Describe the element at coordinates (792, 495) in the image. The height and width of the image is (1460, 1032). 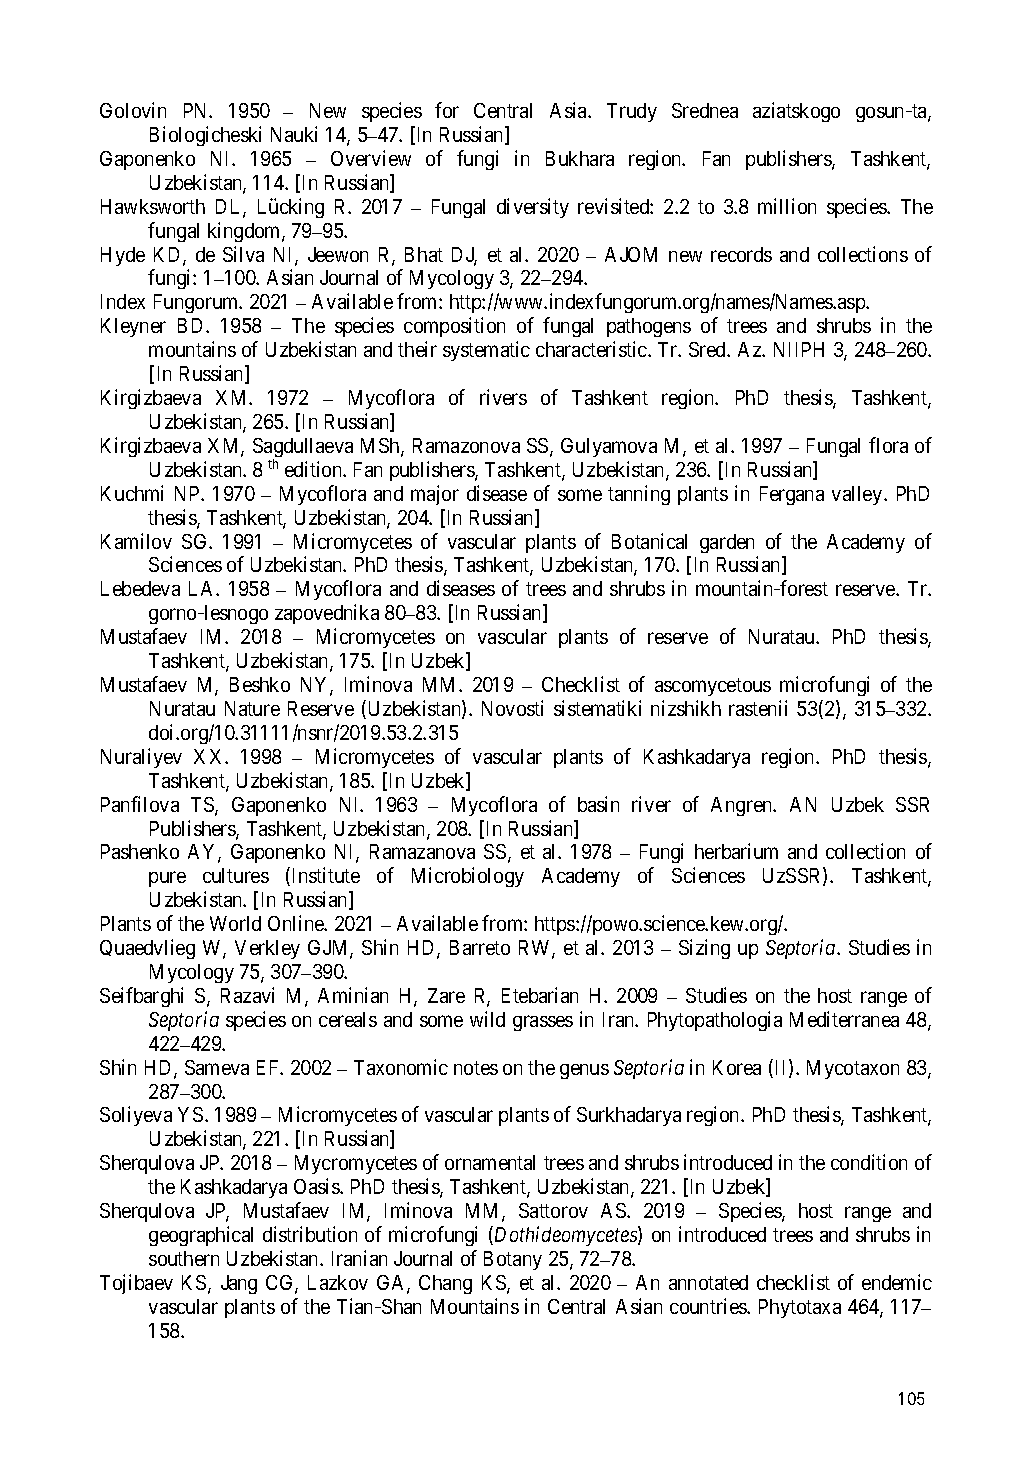
I see `Fergana` at that location.
